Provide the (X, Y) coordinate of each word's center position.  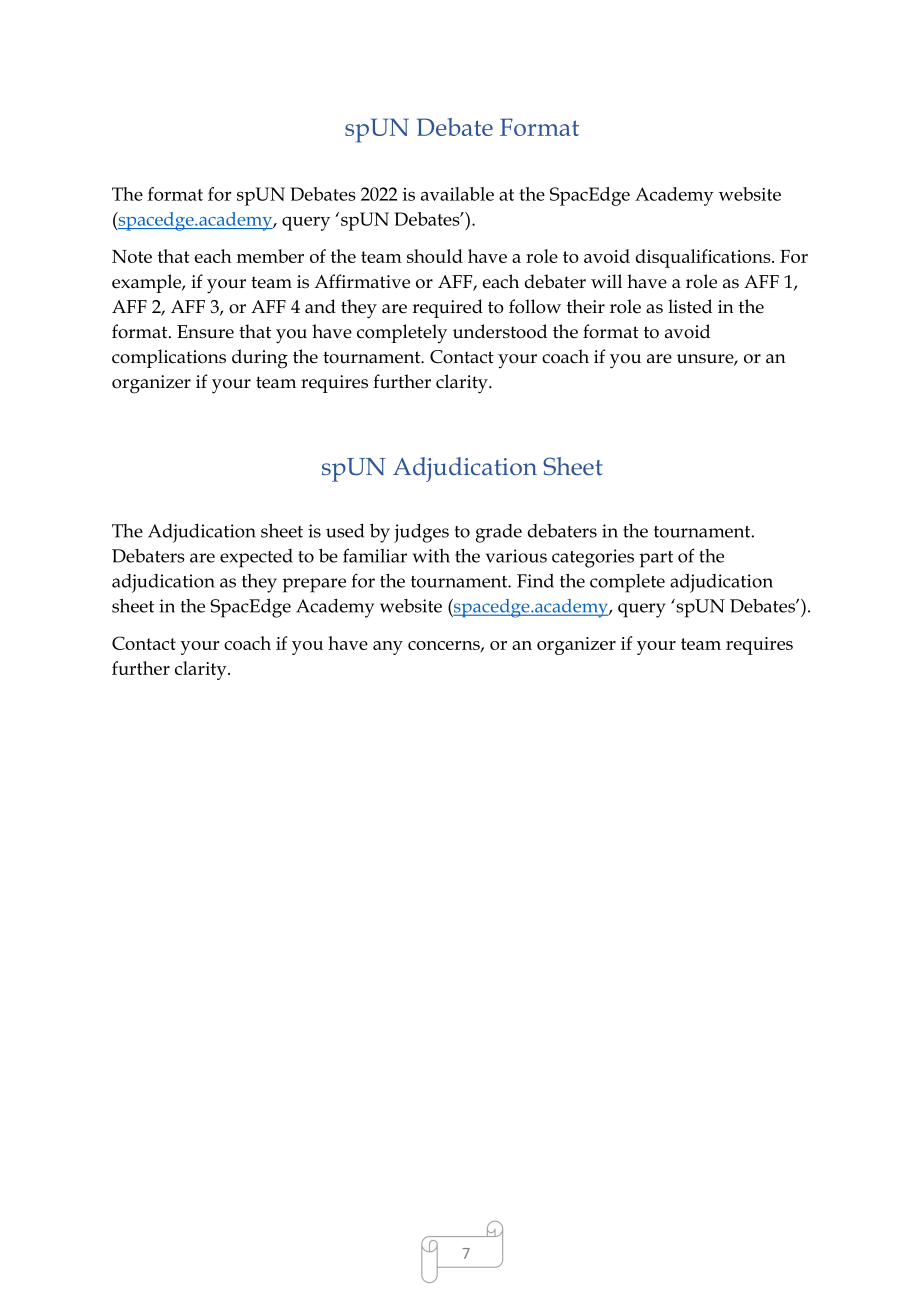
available (457, 194)
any (388, 648)
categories (593, 558)
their (586, 306)
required (447, 308)
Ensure (205, 332)
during (260, 359)
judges (421, 533)
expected (256, 558)
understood (500, 331)
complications (169, 358)
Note (132, 256)
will (606, 281)
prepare (314, 585)
